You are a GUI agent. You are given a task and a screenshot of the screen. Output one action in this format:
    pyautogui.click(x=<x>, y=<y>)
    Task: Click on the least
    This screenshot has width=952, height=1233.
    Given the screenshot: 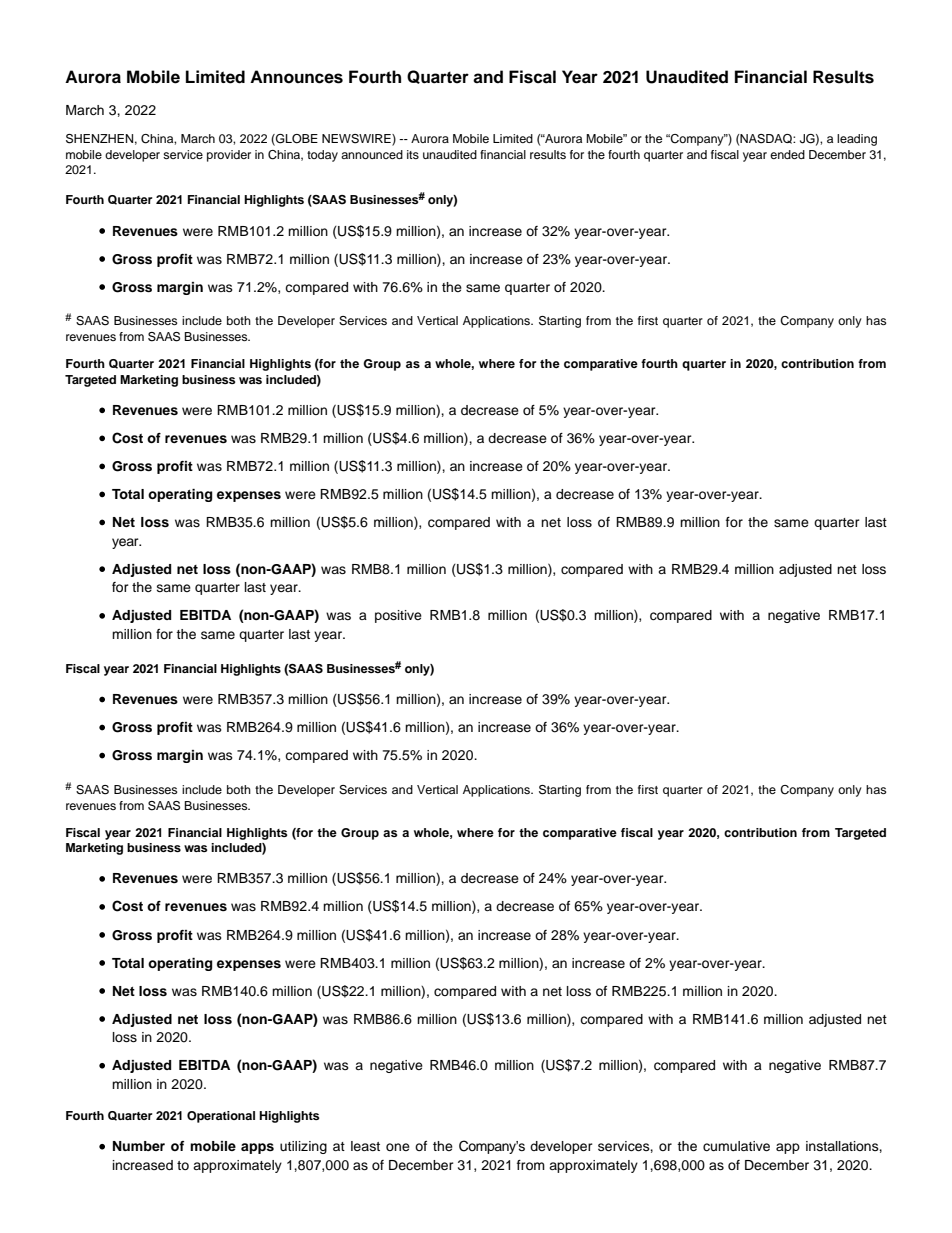 What is the action you would take?
    pyautogui.click(x=365, y=1146)
